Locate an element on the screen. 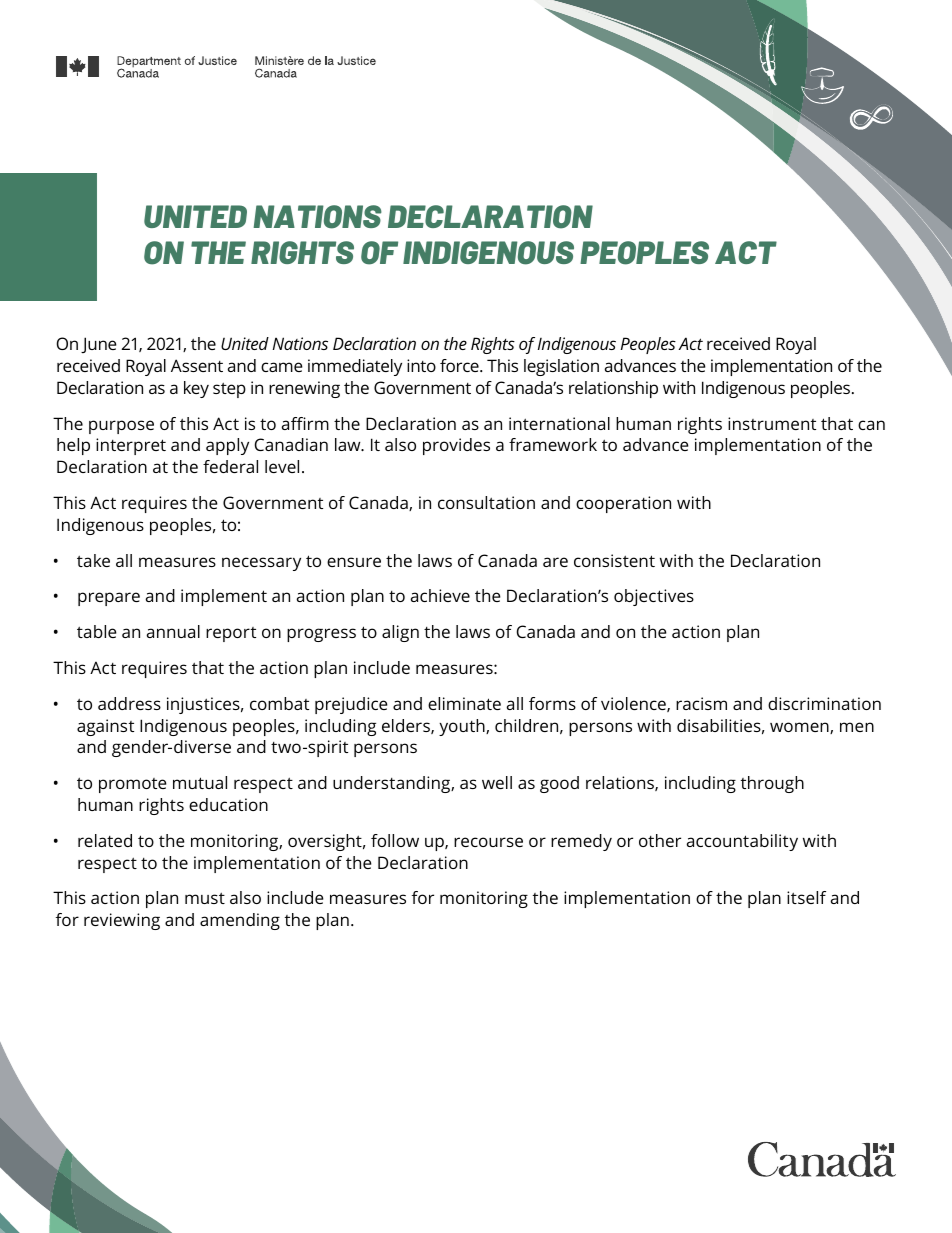 The width and height of the screenshot is (952, 1233). consistent is located at coordinates (614, 560).
